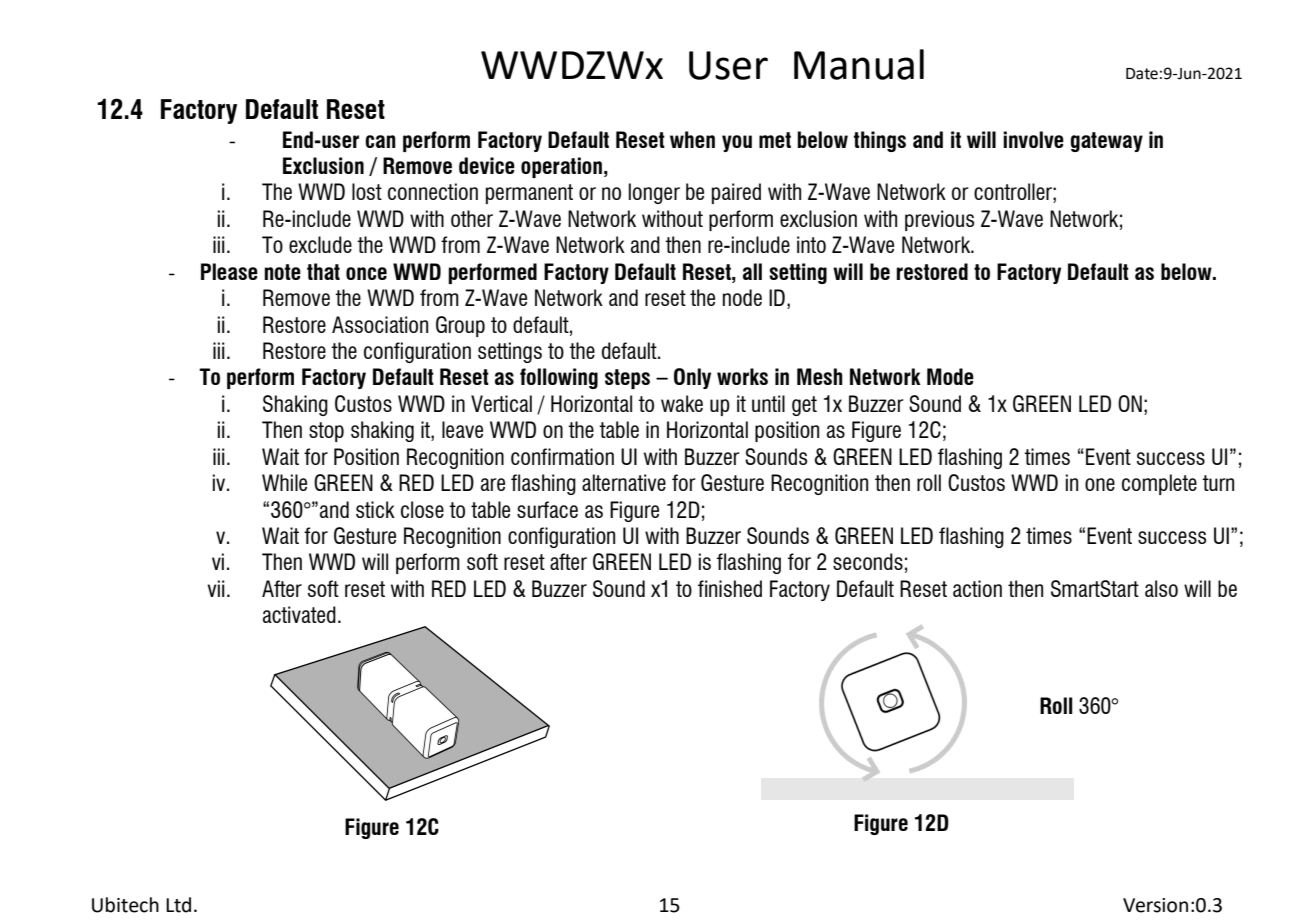  What do you see at coordinates (624, 482) in the page?
I see `alternative` at bounding box center [624, 482].
